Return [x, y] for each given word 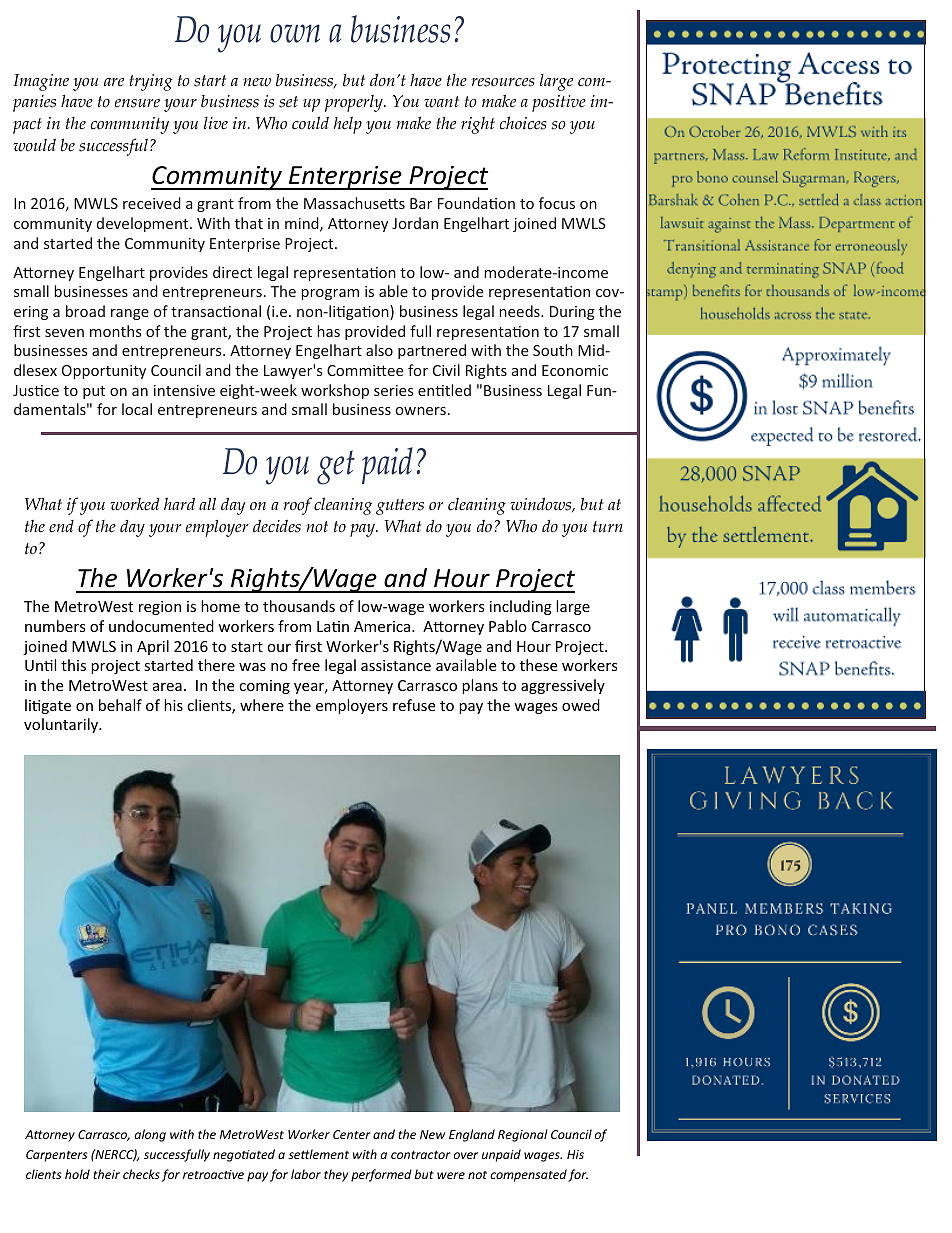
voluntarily [62, 725]
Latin [333, 626]
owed [581, 705]
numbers [55, 626]
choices [523, 123]
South [553, 350]
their [106, 1174]
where [262, 705]
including [521, 607]
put [94, 392]
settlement [318, 1154]
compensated [528, 1175]
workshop [335, 391]
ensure [137, 103]
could [310, 123]
